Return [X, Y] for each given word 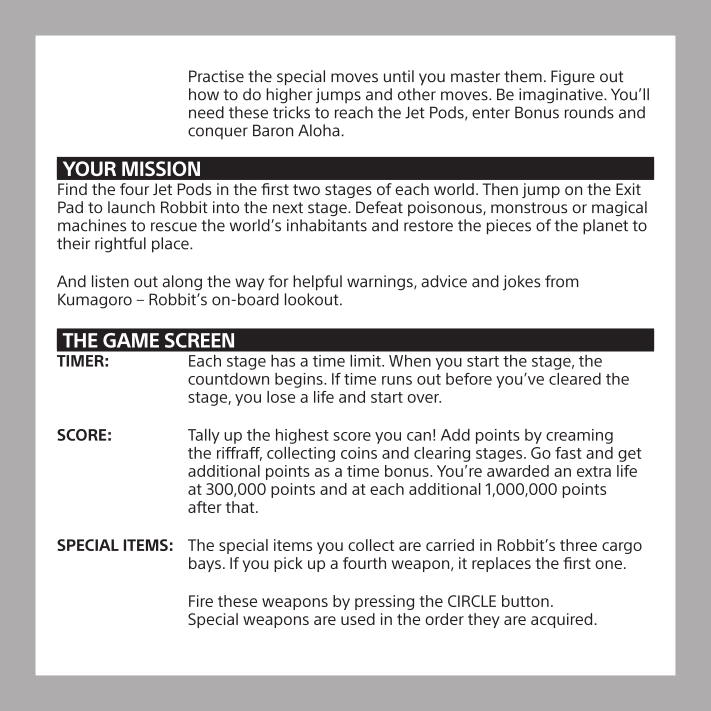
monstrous [529, 208]
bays [205, 564]
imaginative [562, 96]
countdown [228, 379]
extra [594, 471]
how [204, 94]
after [205, 507]
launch [131, 207]
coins [359, 453]
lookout [313, 299]
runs [397, 380]
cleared [575, 379]
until [399, 76]
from [562, 281]
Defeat [379, 207]
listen [110, 281]
